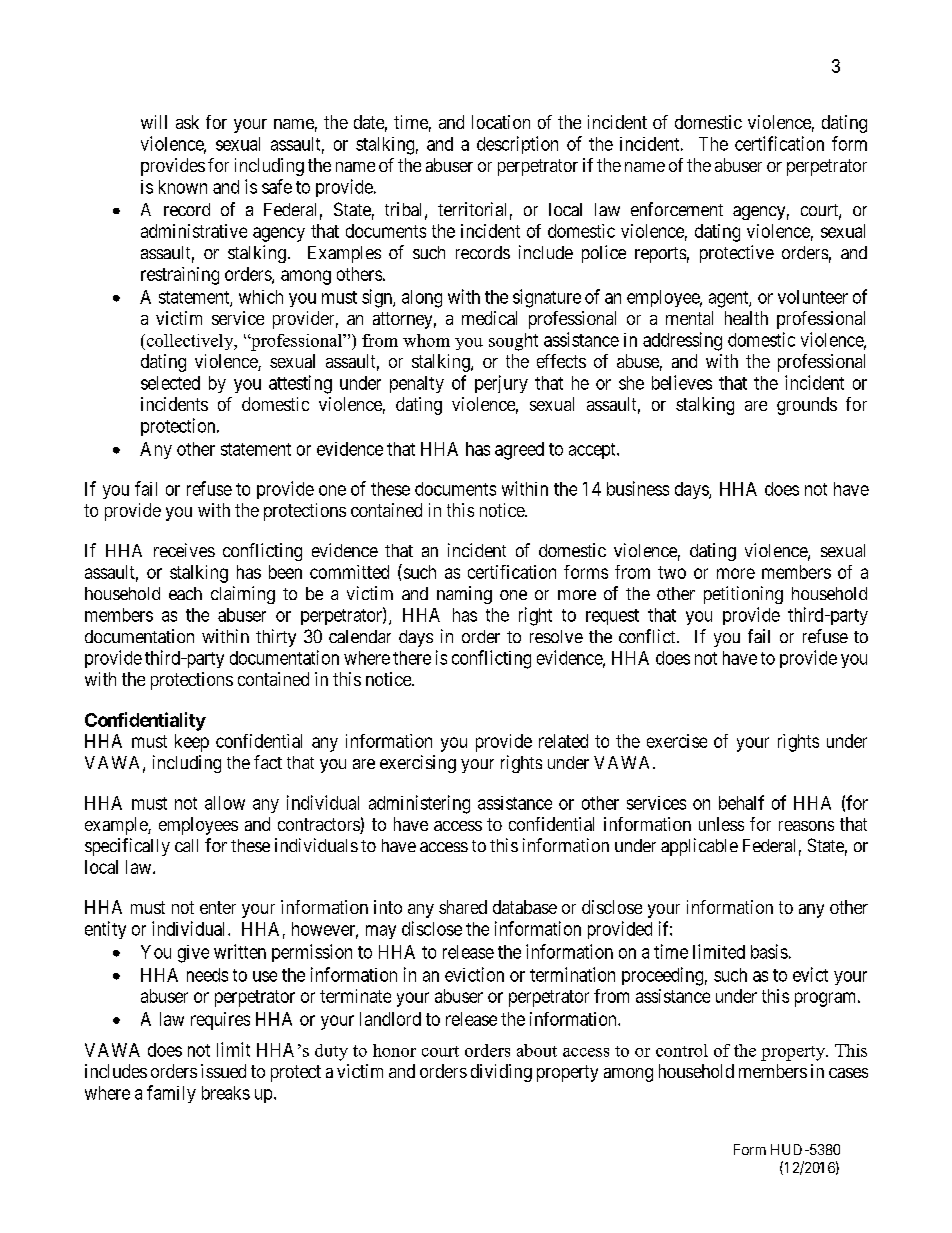 The height and width of the document is (1233, 952). What do you see at coordinates (677, 209) in the document?
I see `enforcement` at bounding box center [677, 209].
